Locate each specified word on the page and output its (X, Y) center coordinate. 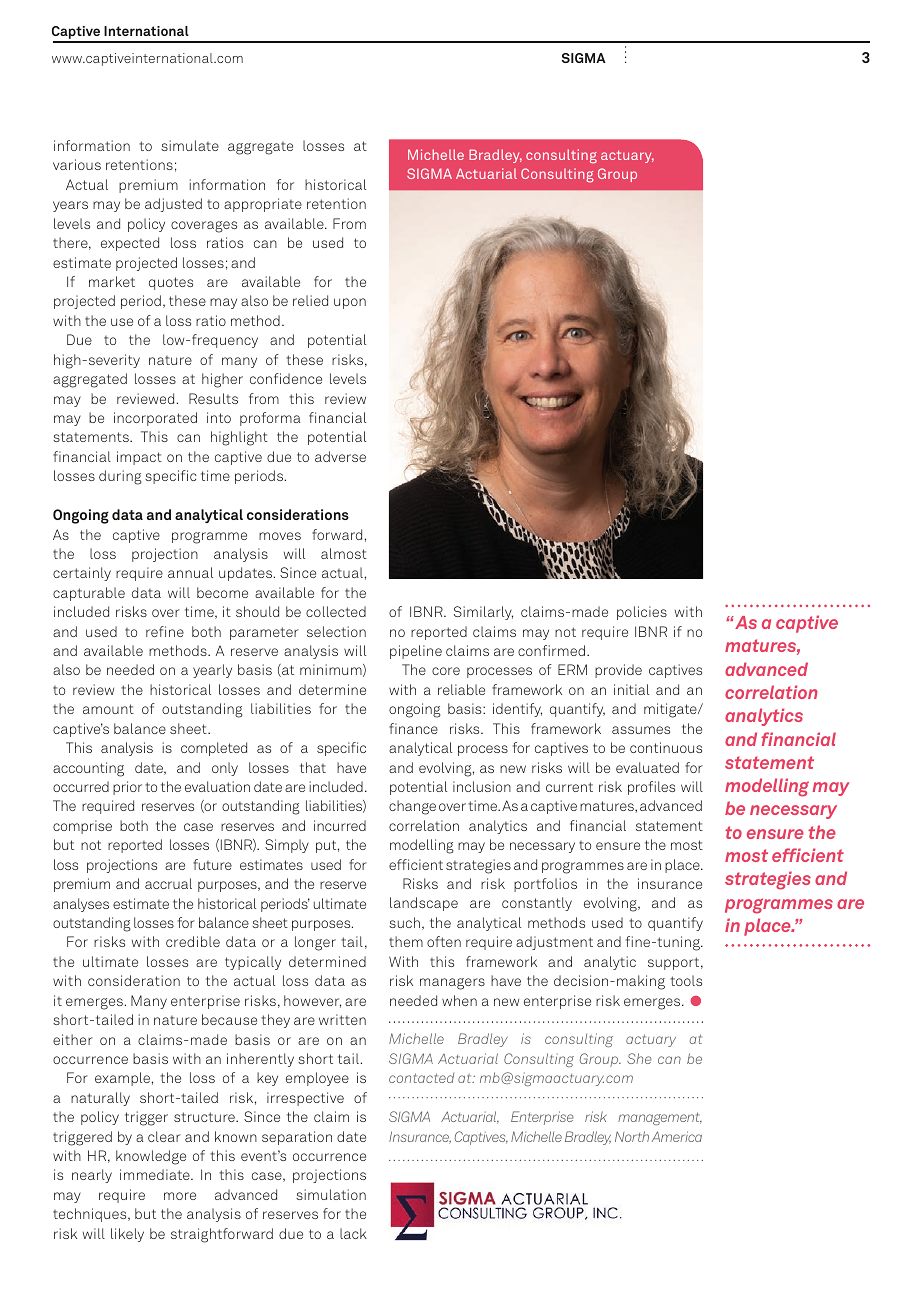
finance (413, 728)
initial (631, 689)
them (406, 941)
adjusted (173, 205)
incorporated (155, 419)
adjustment (554, 943)
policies (642, 613)
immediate (156, 1174)
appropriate (263, 205)
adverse (340, 456)
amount (108, 709)
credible (193, 941)
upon (350, 303)
